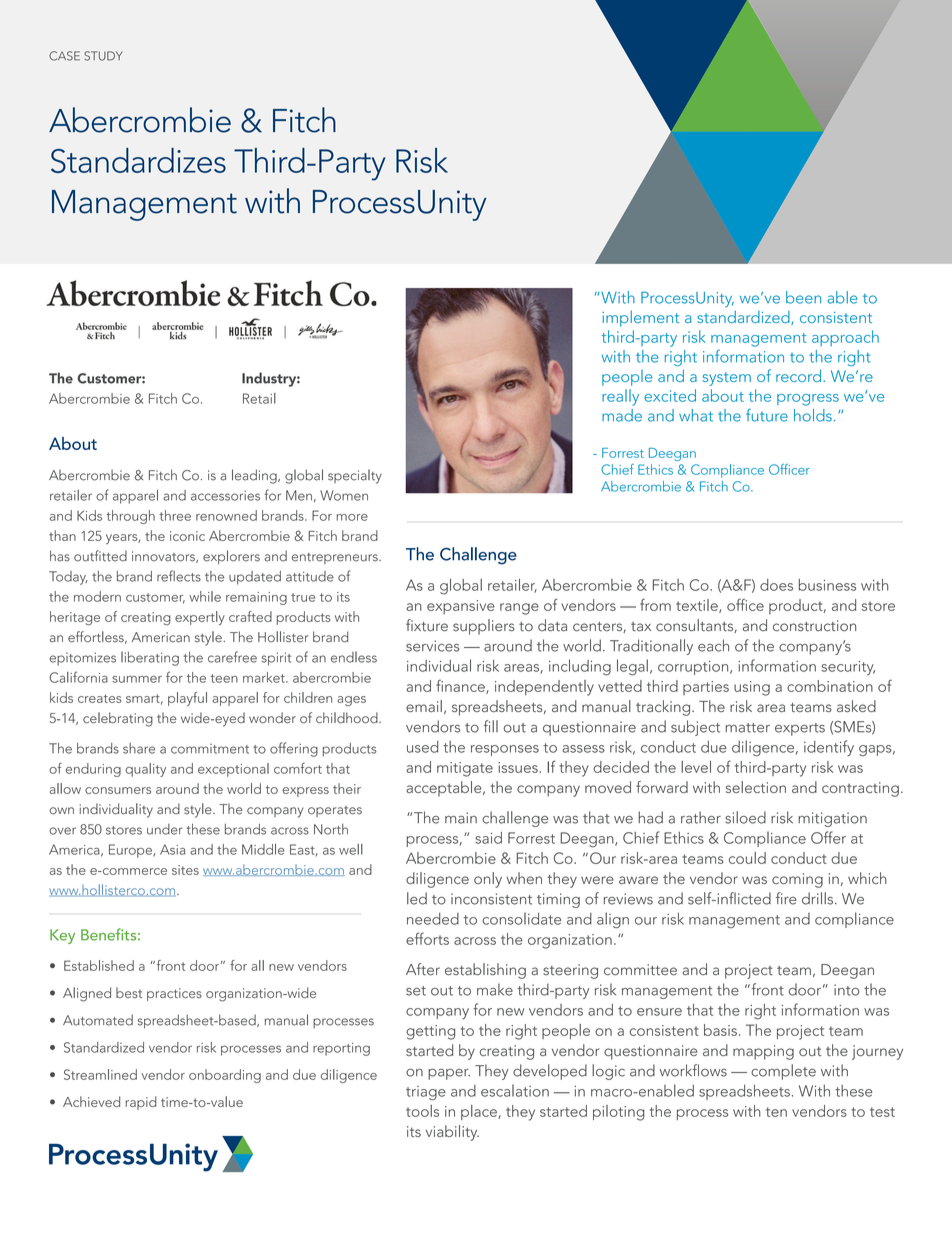 The image size is (952, 1233). Describe the element at coordinates (640, 318) in the screenshot. I see `implement` at that location.
